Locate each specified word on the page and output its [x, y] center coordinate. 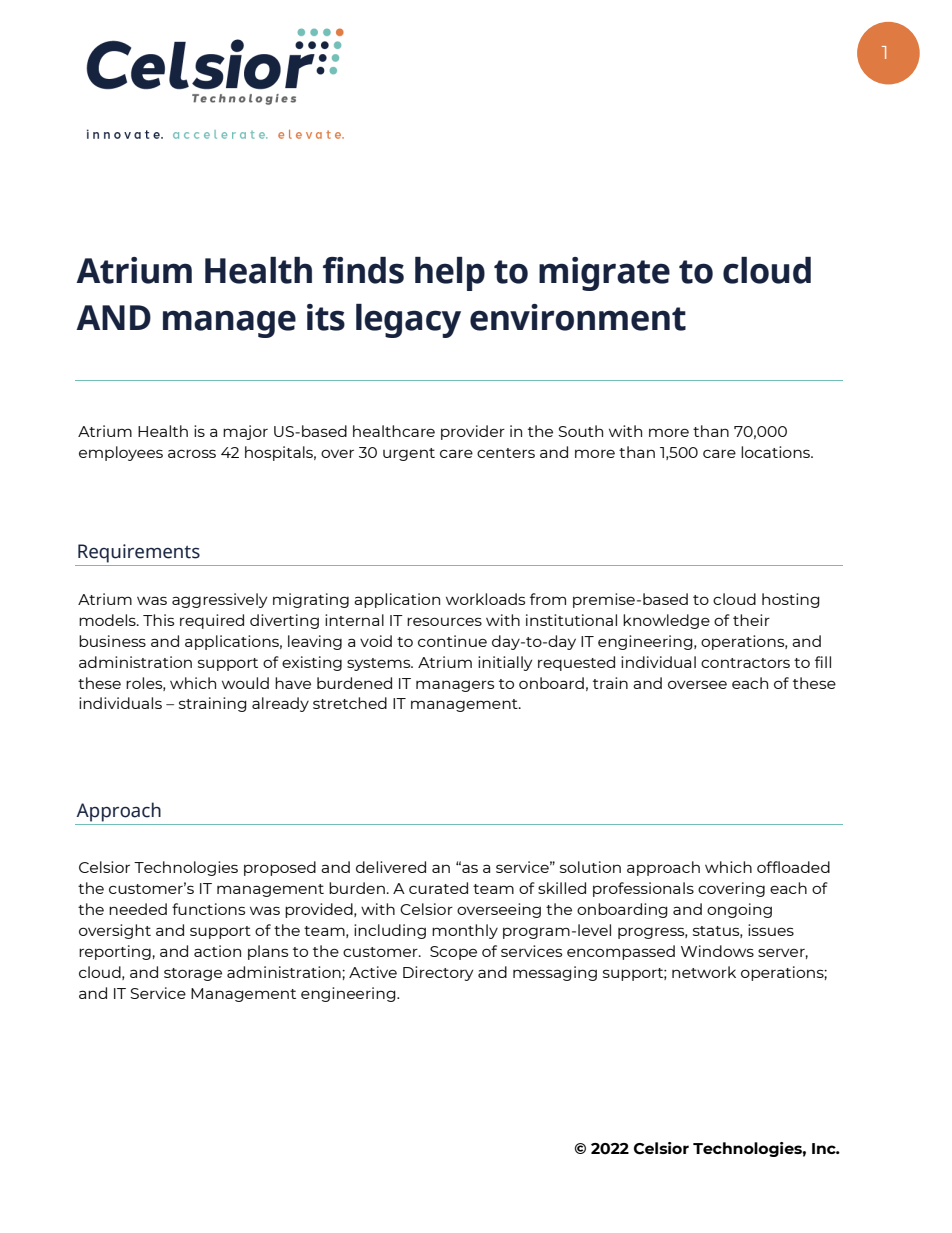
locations [776, 452]
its [326, 317]
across [192, 453]
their [751, 620]
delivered [391, 867]
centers [506, 453]
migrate [604, 274]
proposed [280, 868]
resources [444, 621]
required [212, 621]
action [217, 951]
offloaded [793, 867]
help [450, 274]
